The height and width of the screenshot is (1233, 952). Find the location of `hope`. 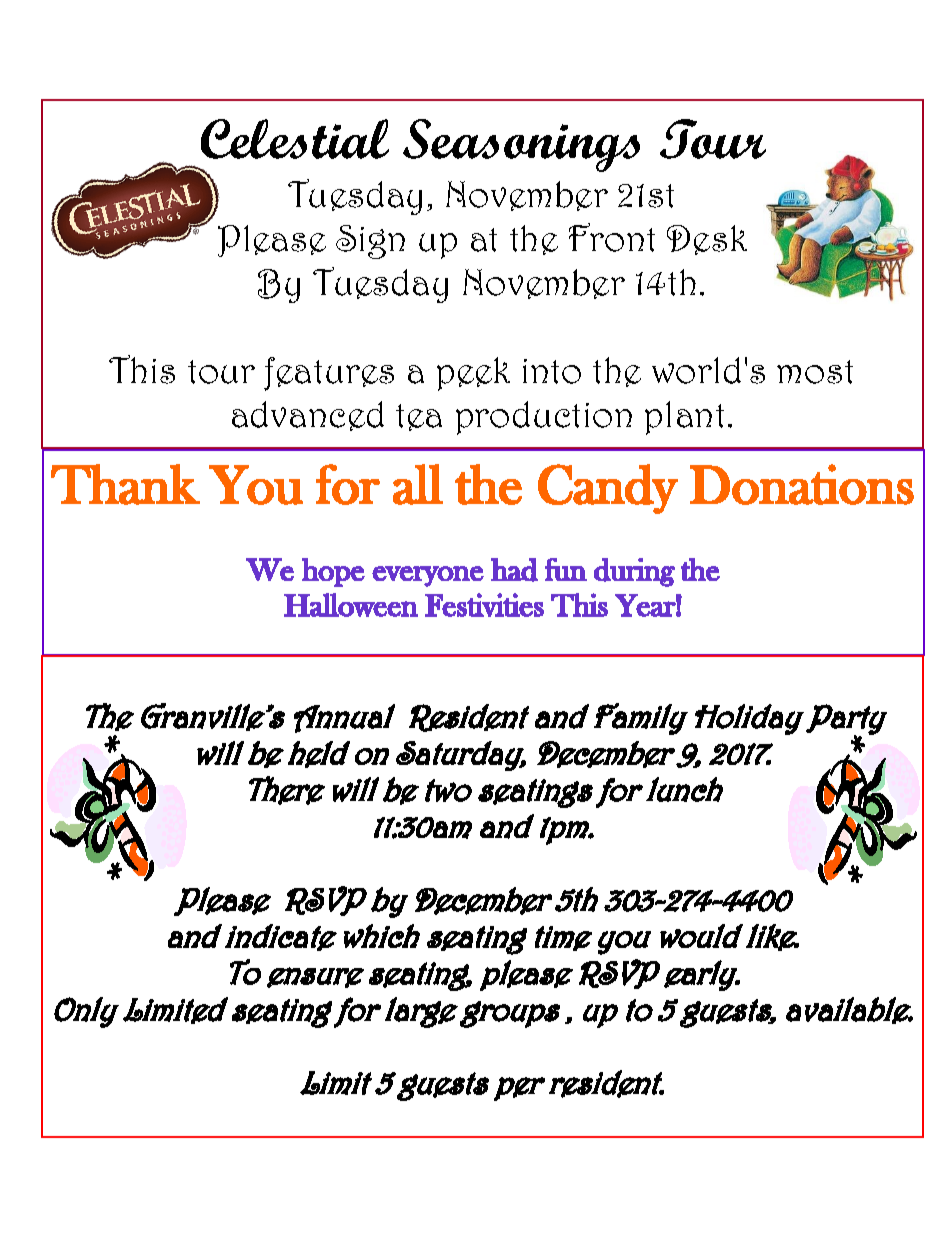

hope is located at coordinates (333, 572).
